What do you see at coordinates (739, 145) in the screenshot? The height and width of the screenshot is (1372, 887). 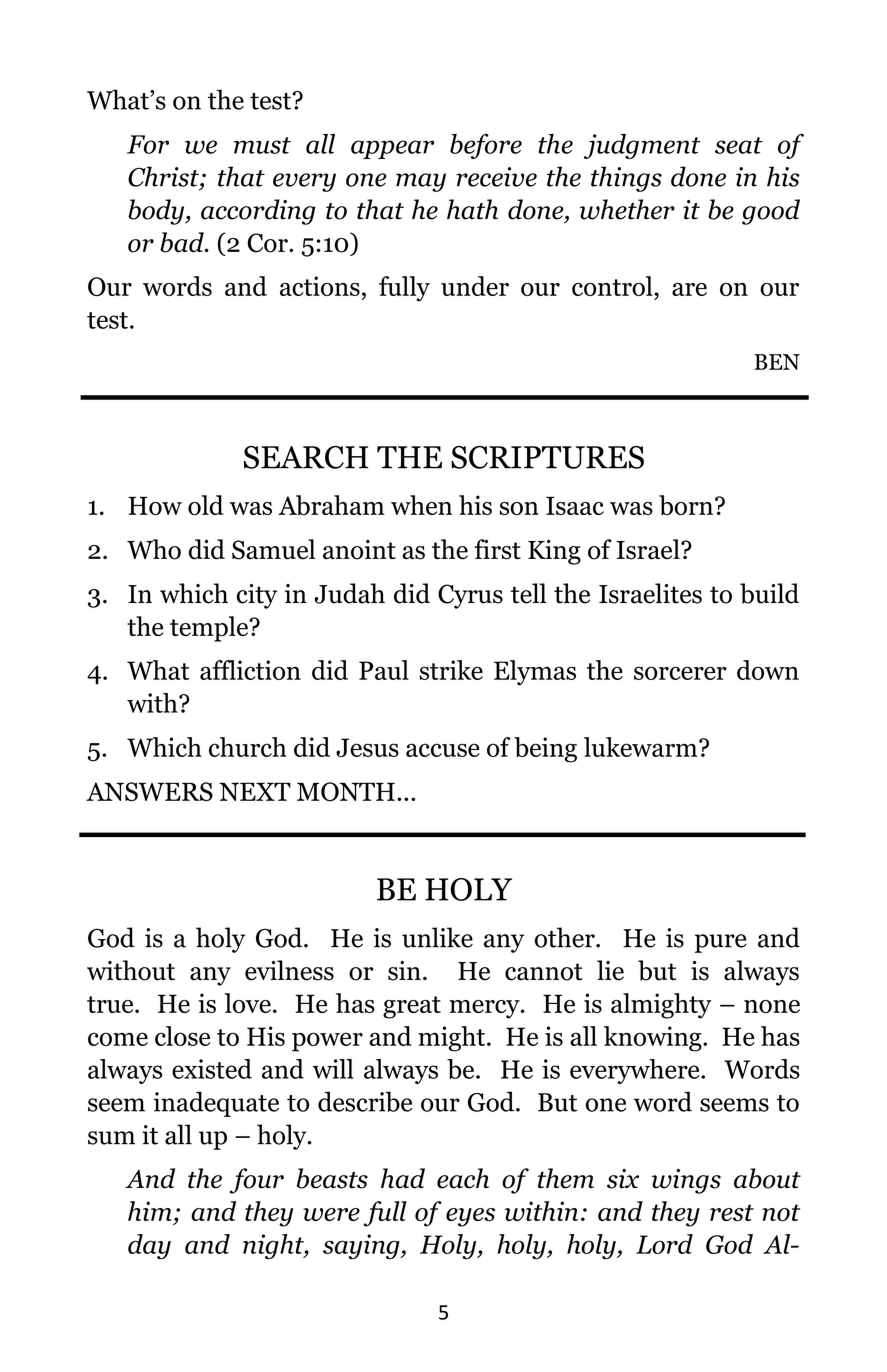 I see `seat` at bounding box center [739, 145].
